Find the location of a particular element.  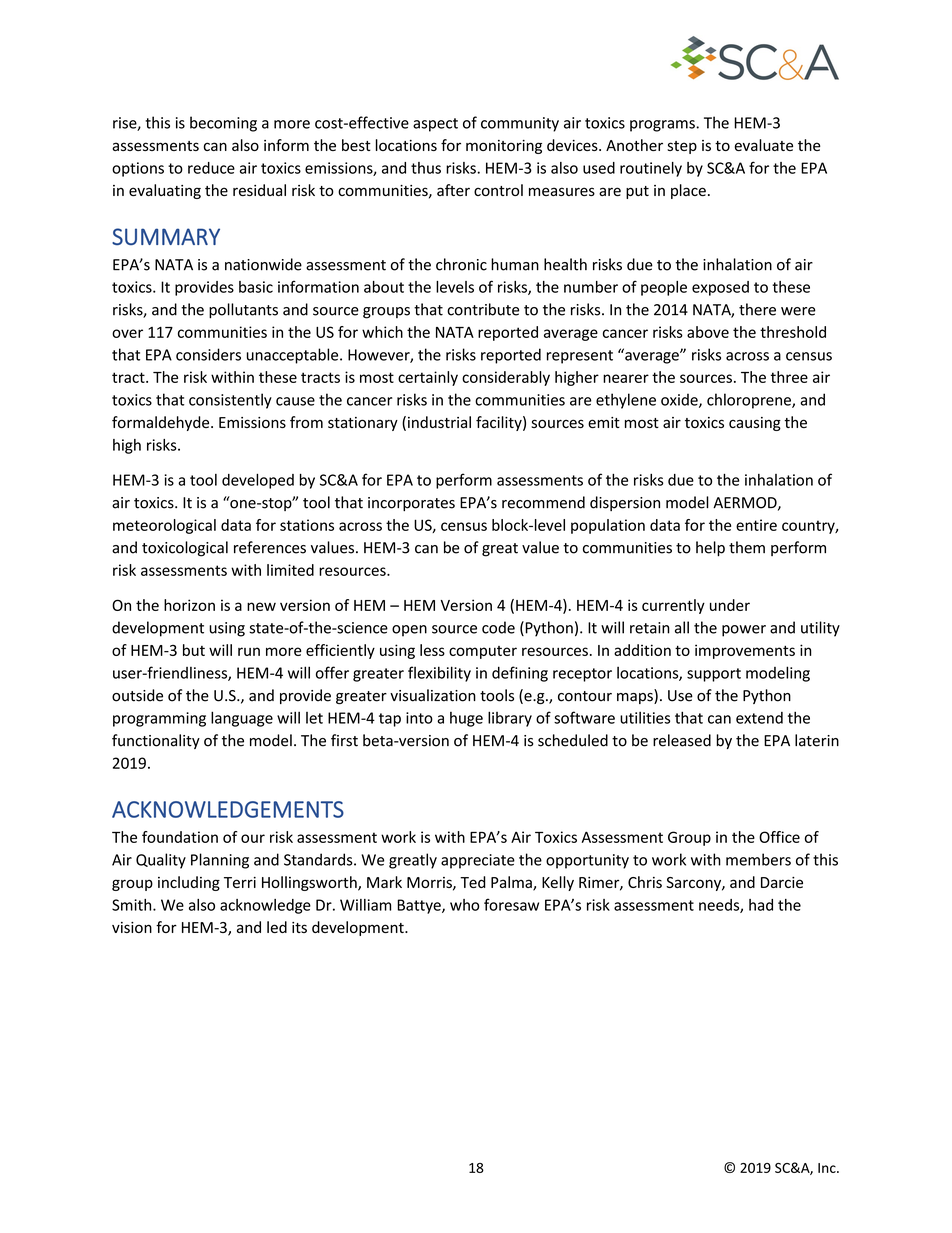

oxide is located at coordinates (680, 400).
